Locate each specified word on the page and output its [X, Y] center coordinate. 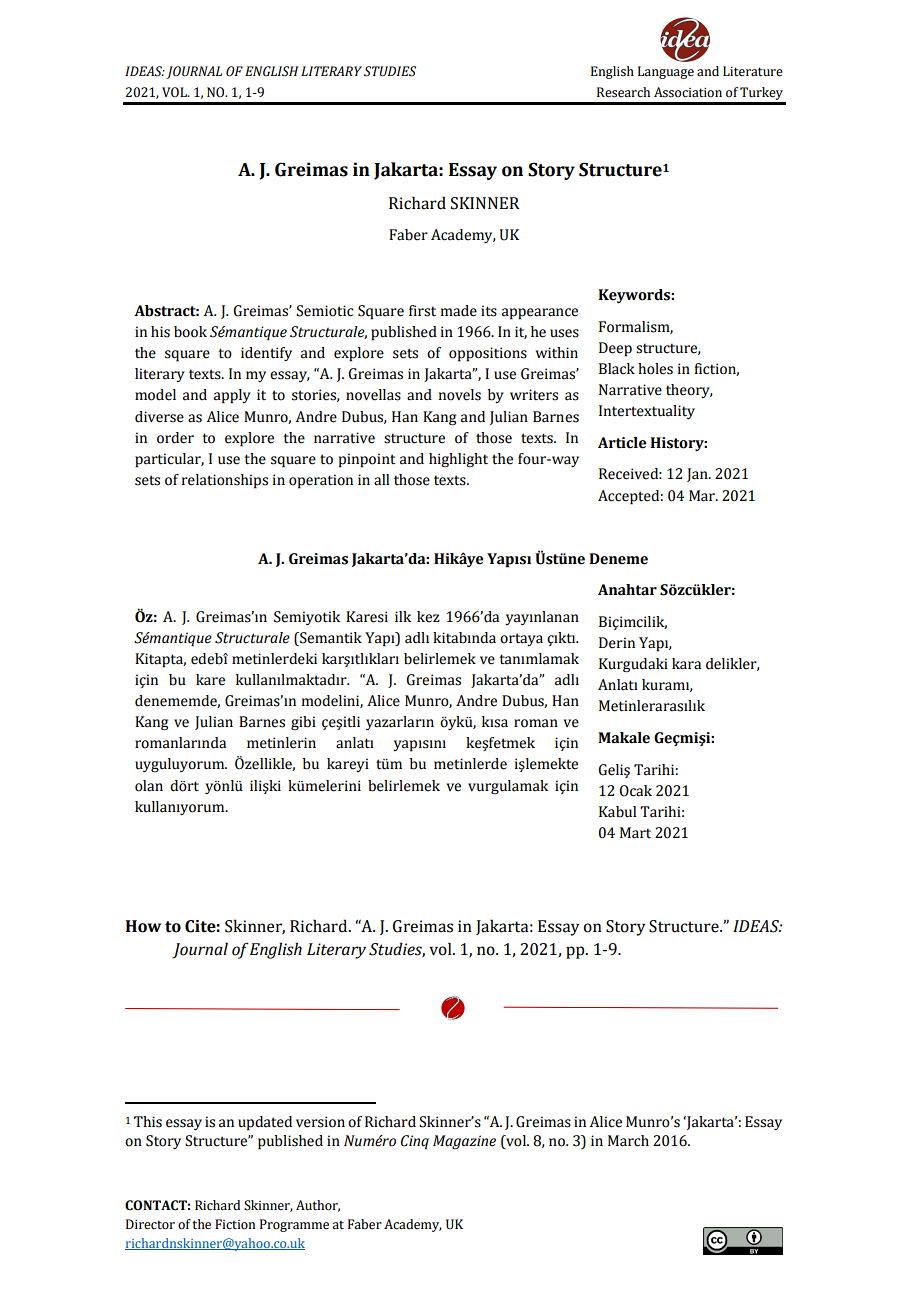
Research [623, 92]
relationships [225, 481]
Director [150, 1224]
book [190, 332]
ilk [403, 616]
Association [688, 92]
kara [686, 664]
